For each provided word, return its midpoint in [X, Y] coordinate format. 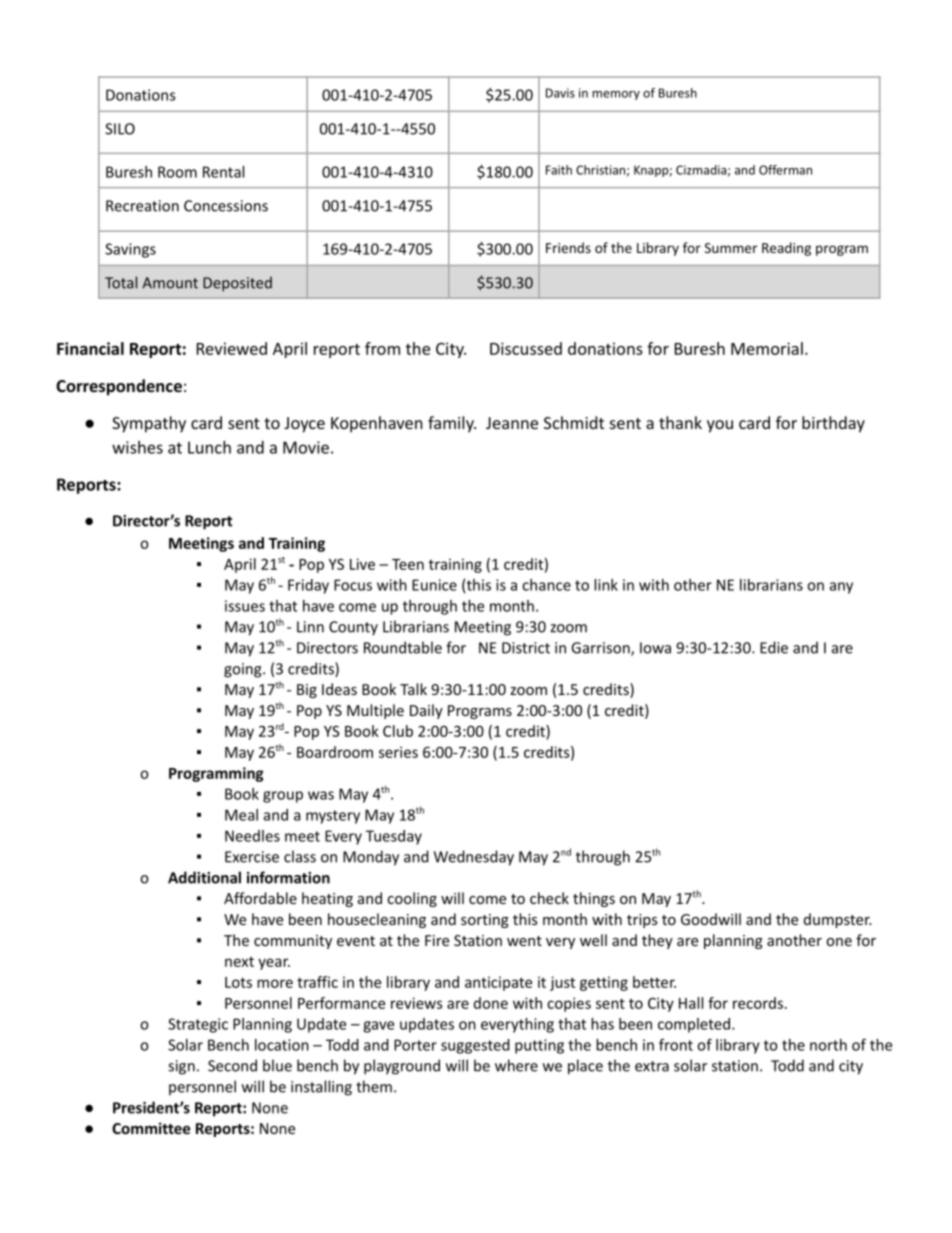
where [516, 1065]
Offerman [785, 170]
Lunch [209, 447]
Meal [241, 815]
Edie [774, 647]
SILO [120, 129]
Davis [560, 93]
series [398, 752]
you [720, 426]
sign [181, 1067]
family [452, 424]
